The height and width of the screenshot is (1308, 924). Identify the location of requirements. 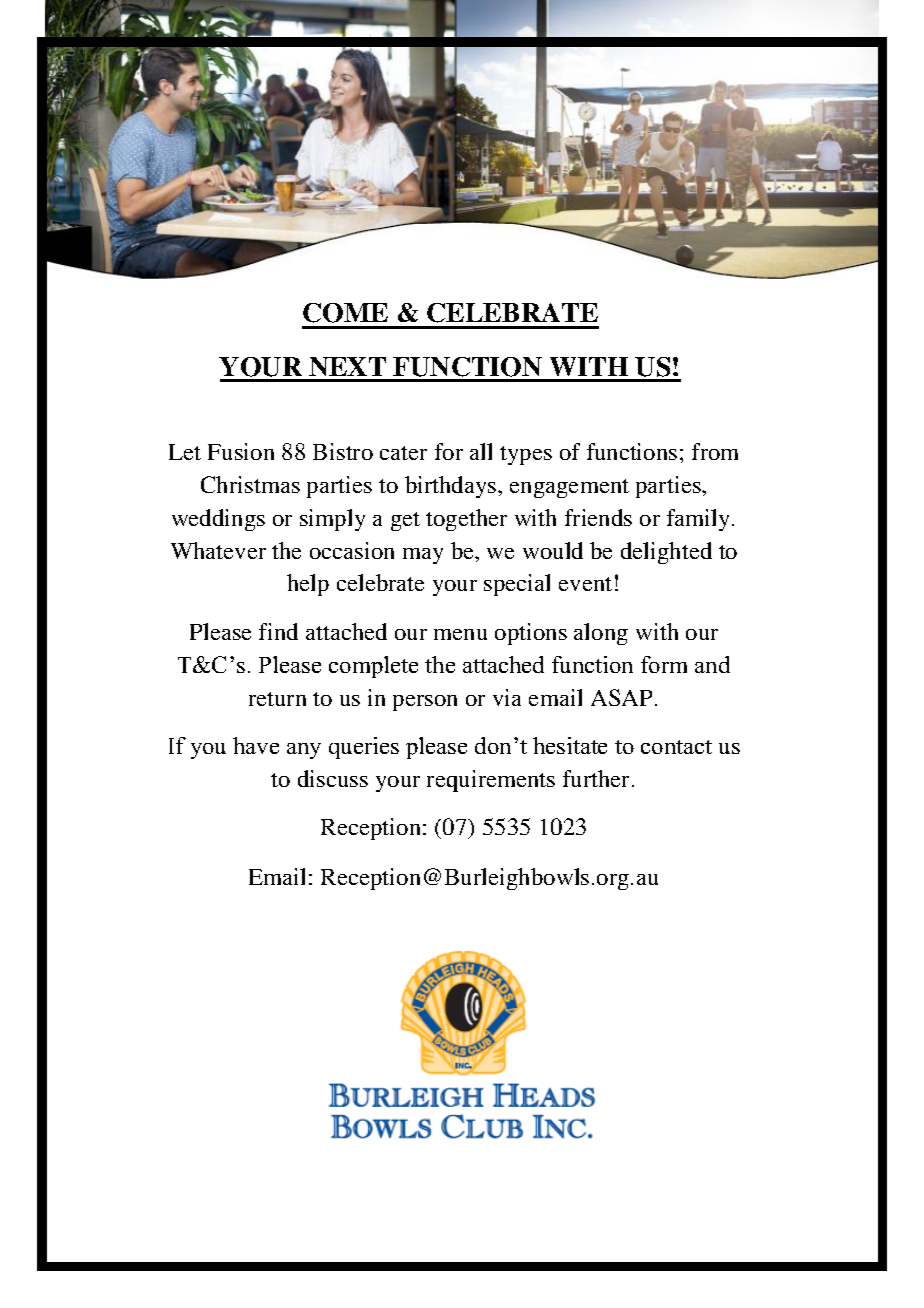
(491, 781).
